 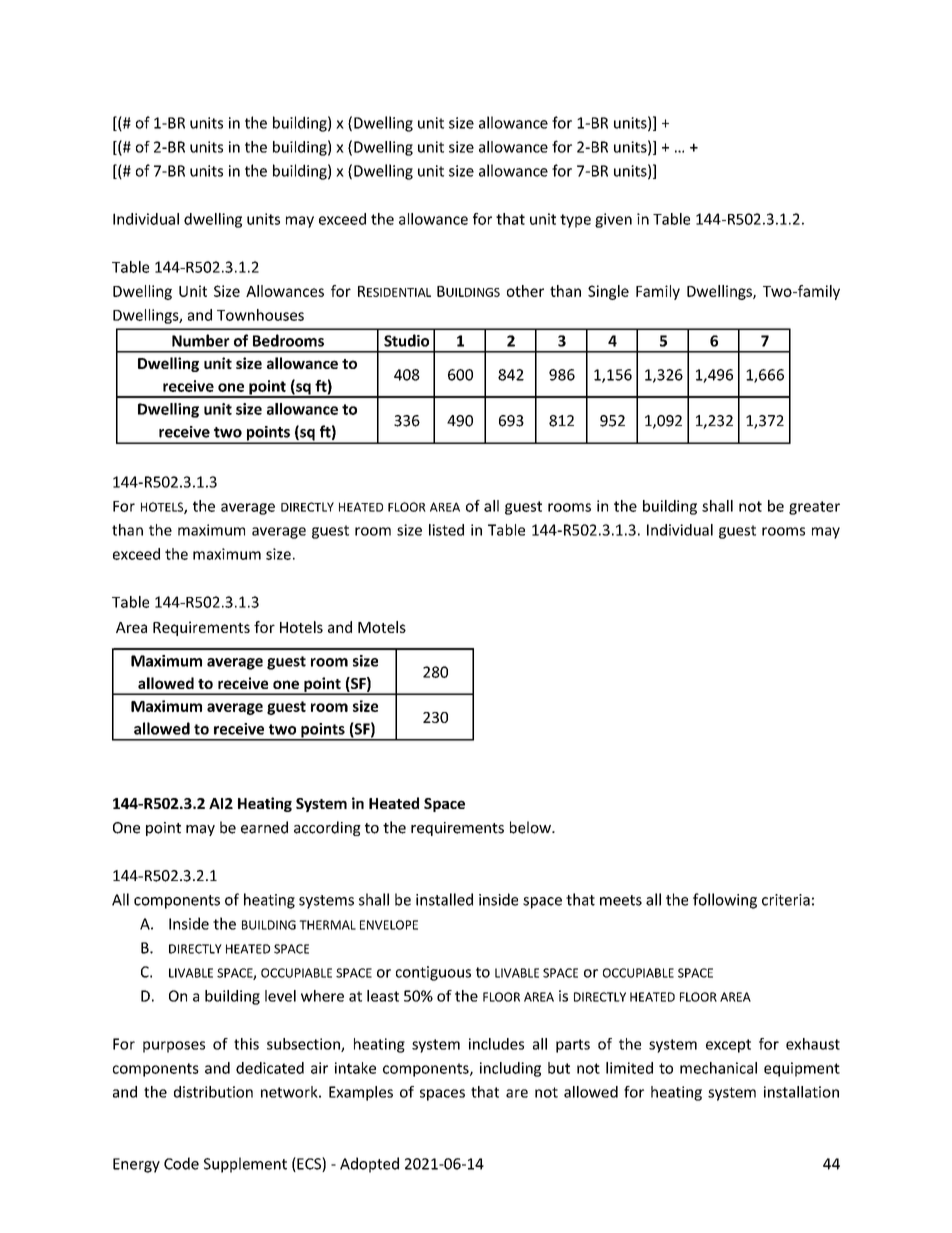 What do you see at coordinates (814, 508) in the document?
I see `greater` at bounding box center [814, 508].
